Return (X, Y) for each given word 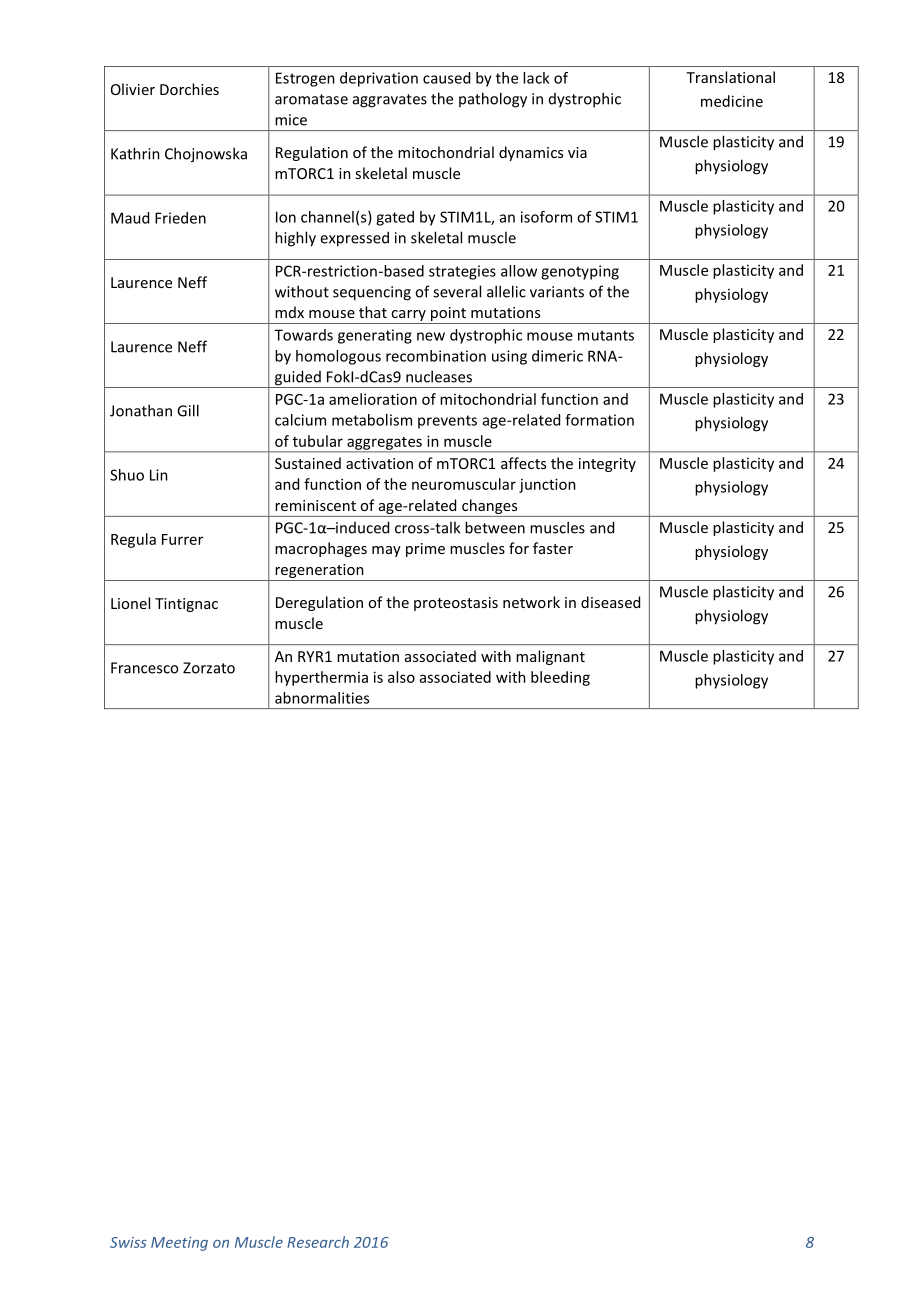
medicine (732, 101)
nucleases (439, 376)
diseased (610, 602)
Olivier (133, 89)
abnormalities (322, 698)
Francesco (144, 668)
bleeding (560, 678)
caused (446, 78)
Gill (188, 410)
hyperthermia (321, 678)
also (401, 677)
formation (599, 420)
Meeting (179, 1244)
